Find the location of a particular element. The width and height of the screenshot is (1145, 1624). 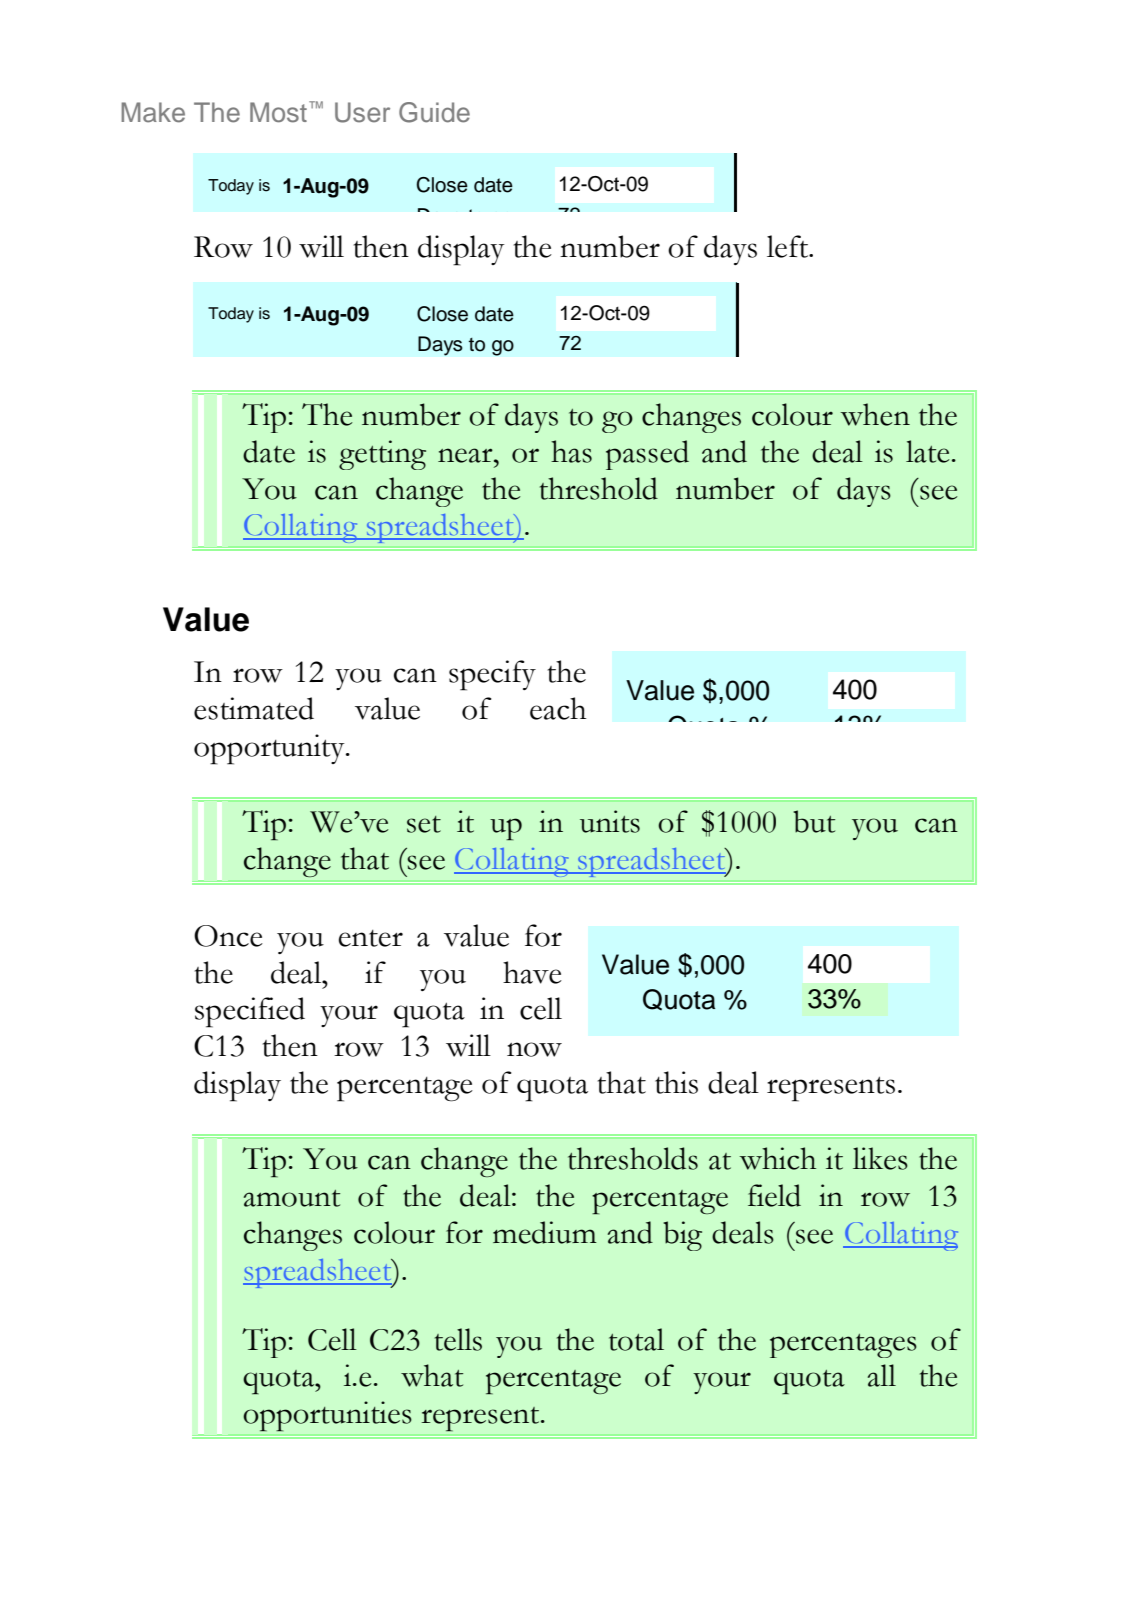

getting is located at coordinates (382, 455).
